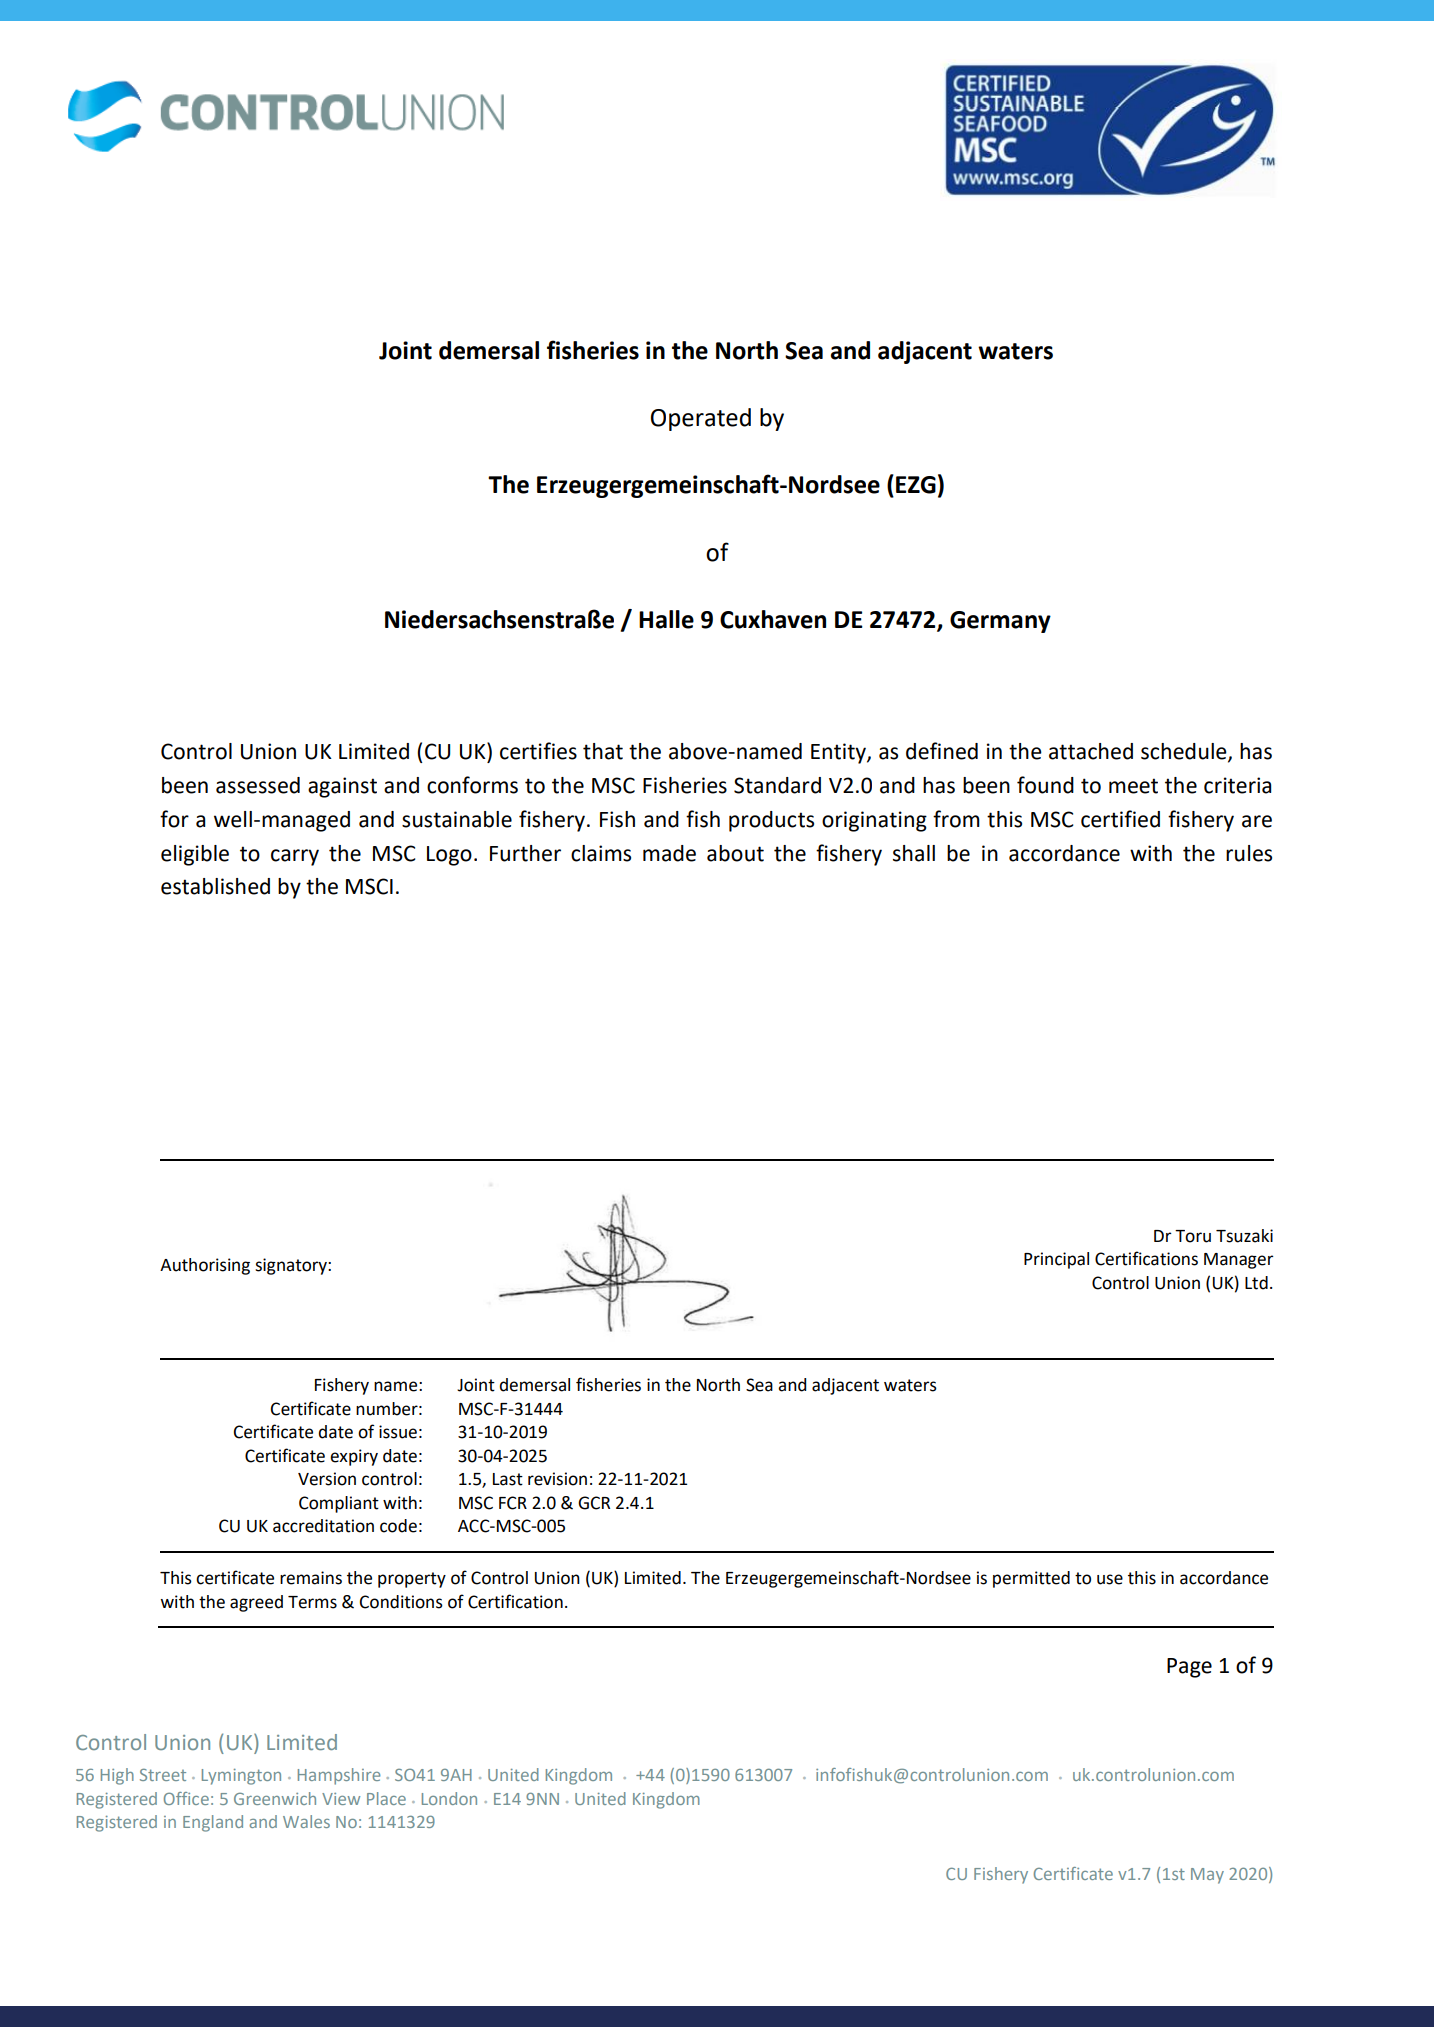 This image has width=1434, height=2028. I want to click on established, so click(215, 886).
